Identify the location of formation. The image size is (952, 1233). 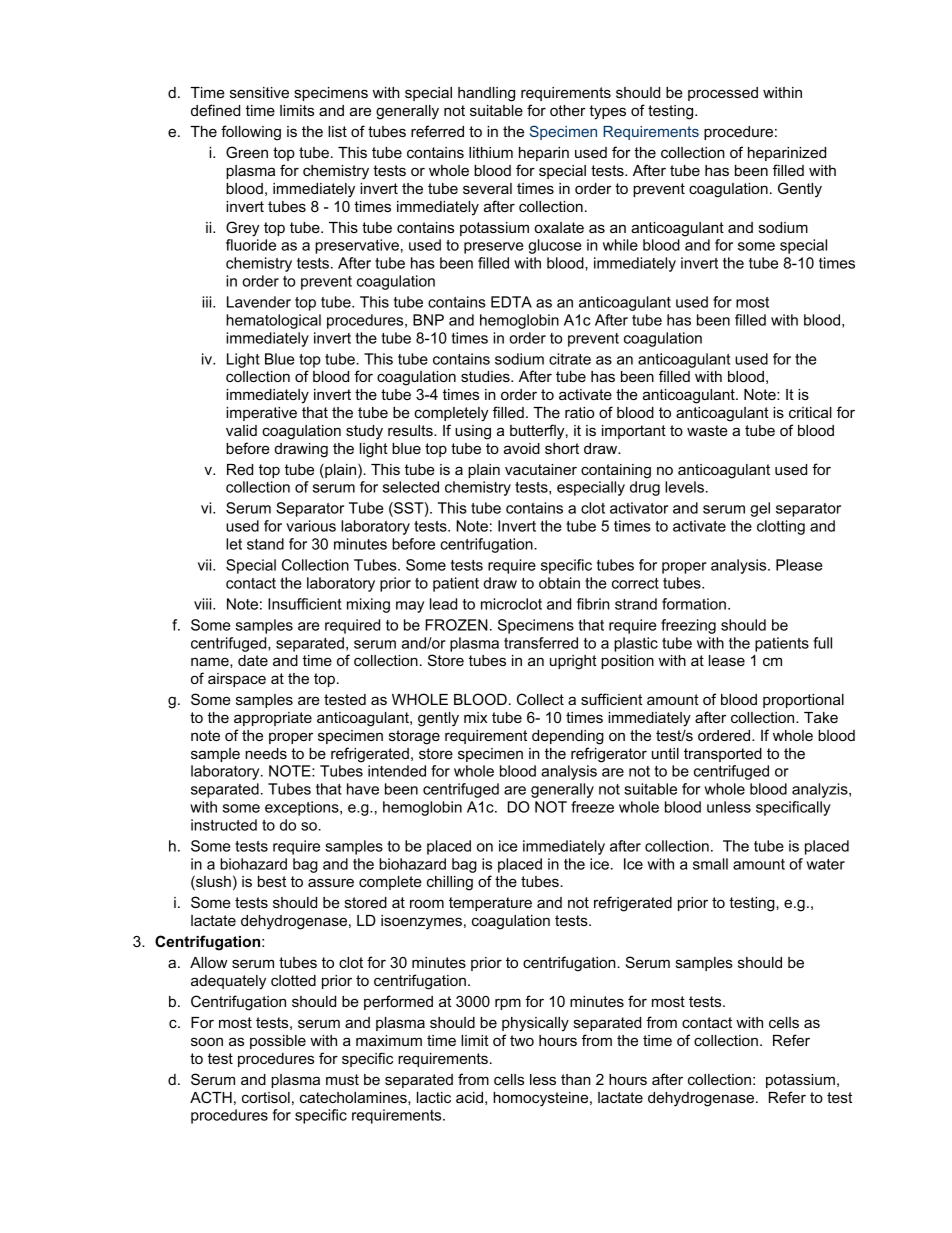
(694, 604).
